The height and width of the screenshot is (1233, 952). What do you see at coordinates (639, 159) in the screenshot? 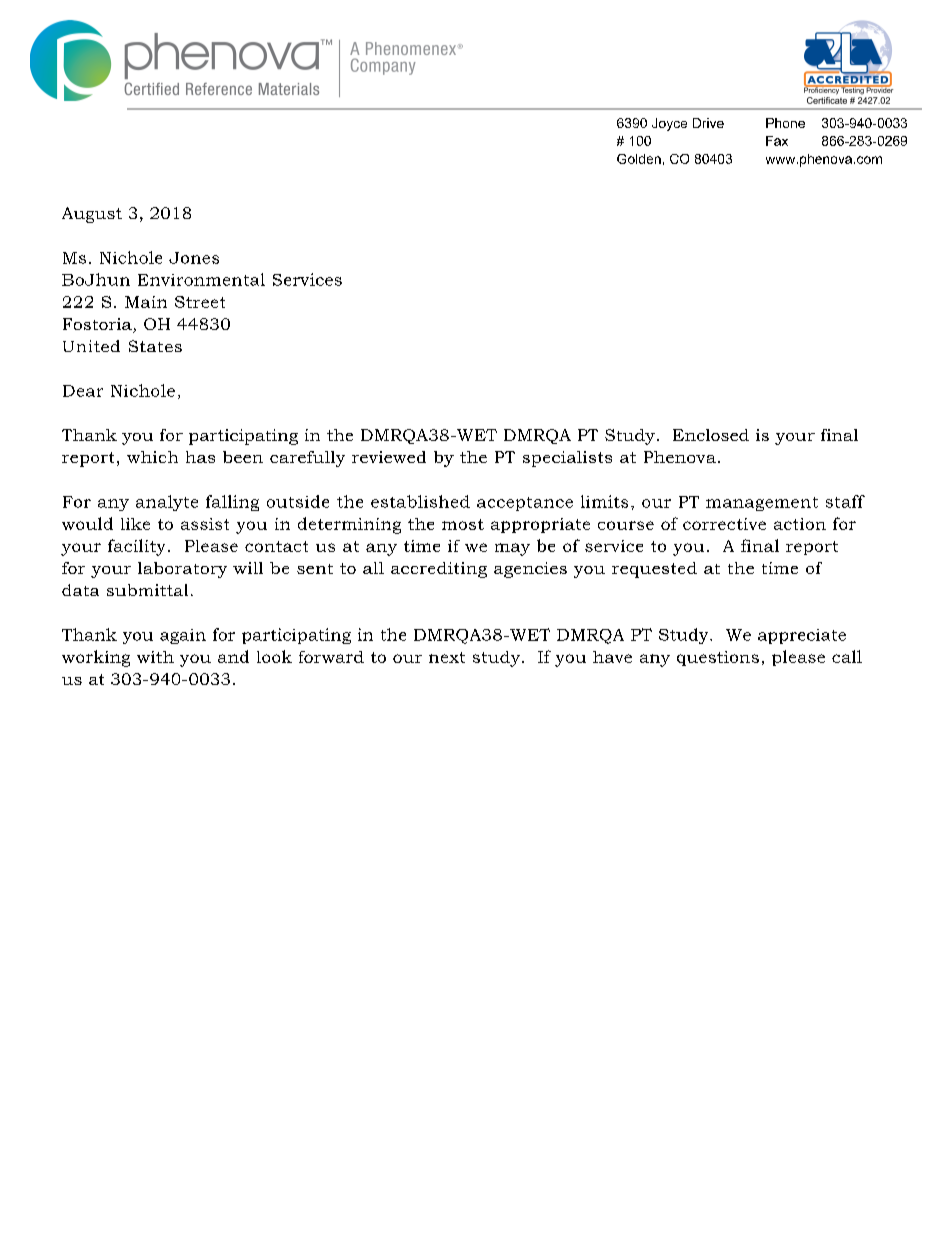
I see `Golden` at bounding box center [639, 159].
